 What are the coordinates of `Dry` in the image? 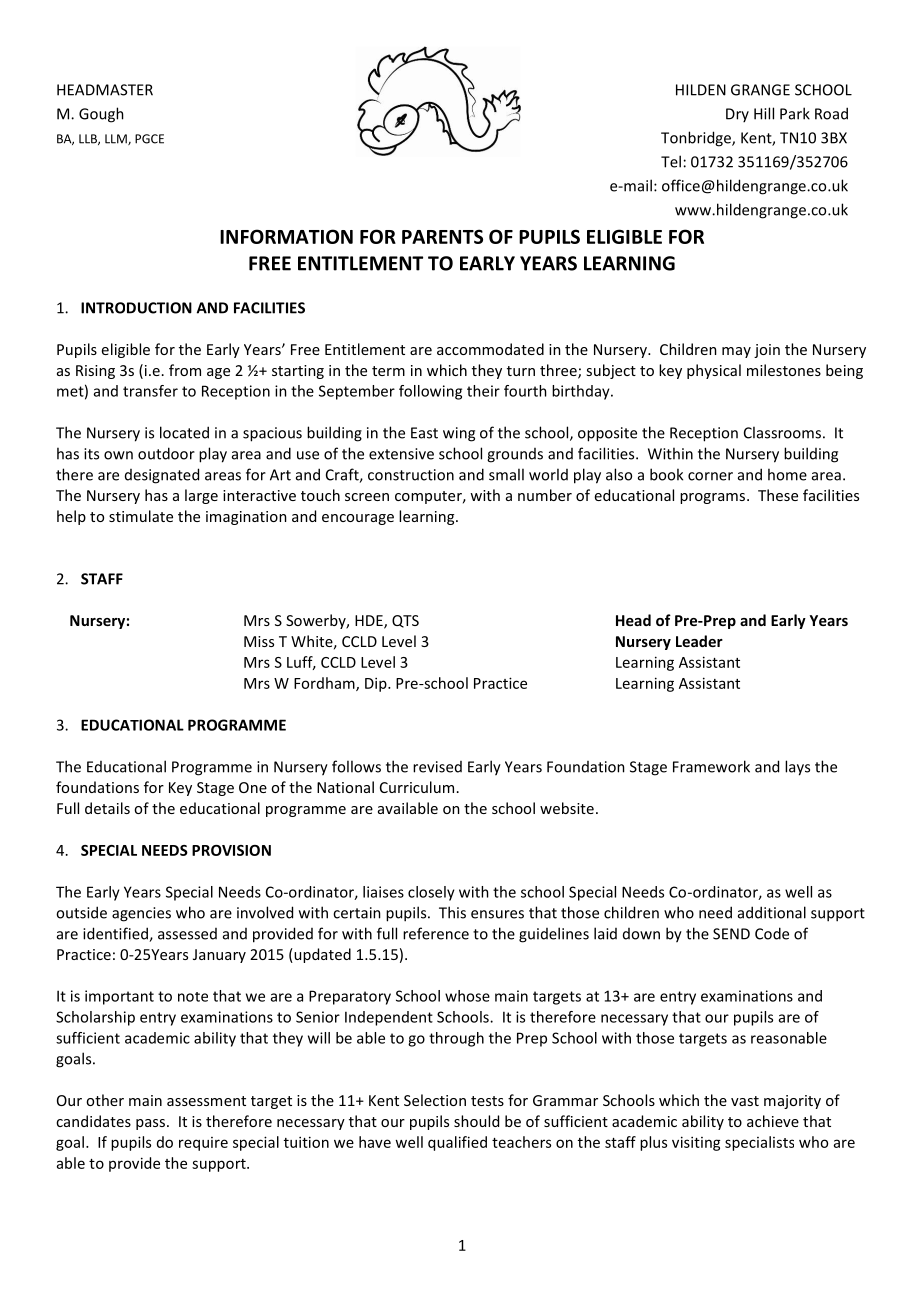 It's located at (737, 115).
